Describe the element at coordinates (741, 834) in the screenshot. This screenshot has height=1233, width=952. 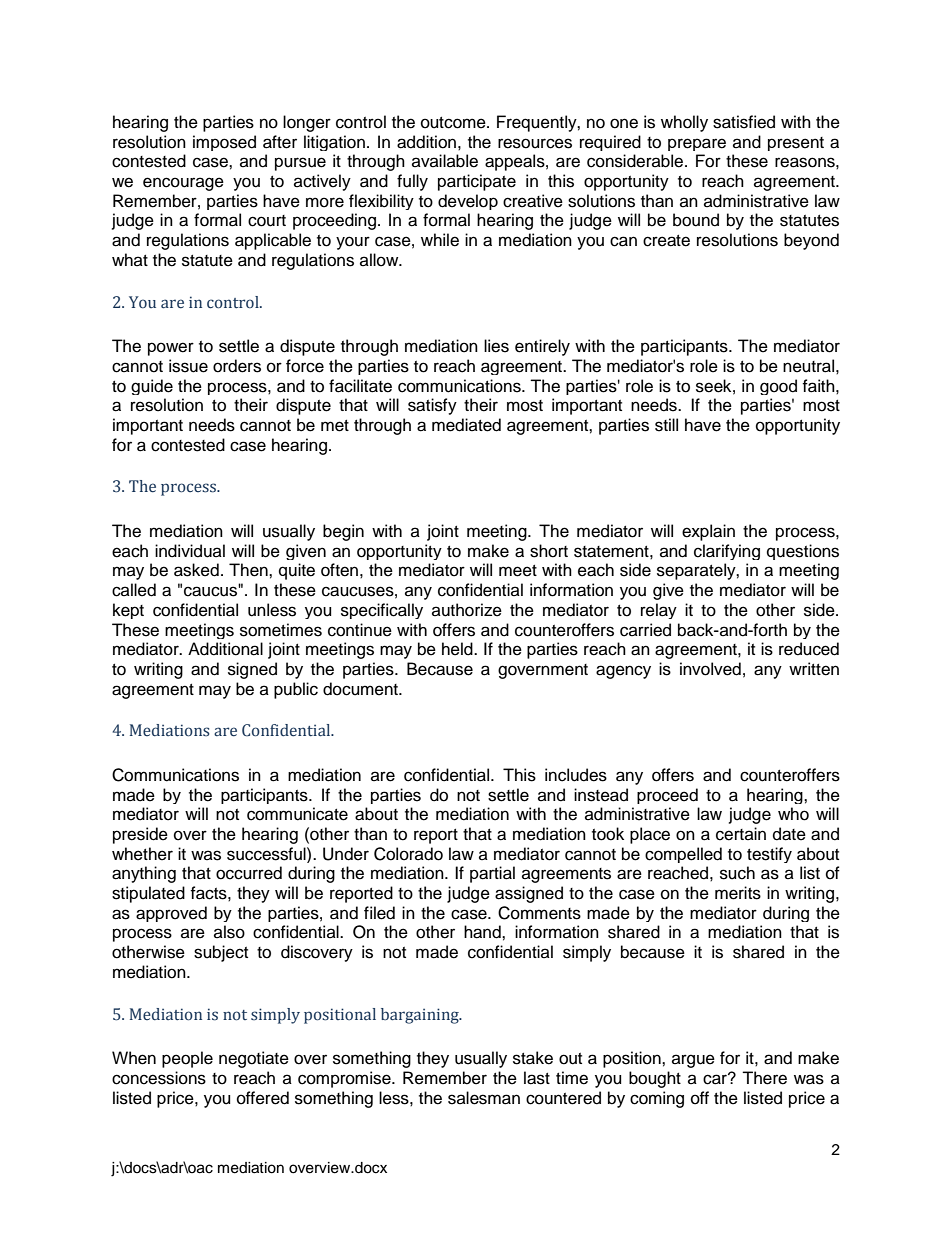
I see `certain` at that location.
